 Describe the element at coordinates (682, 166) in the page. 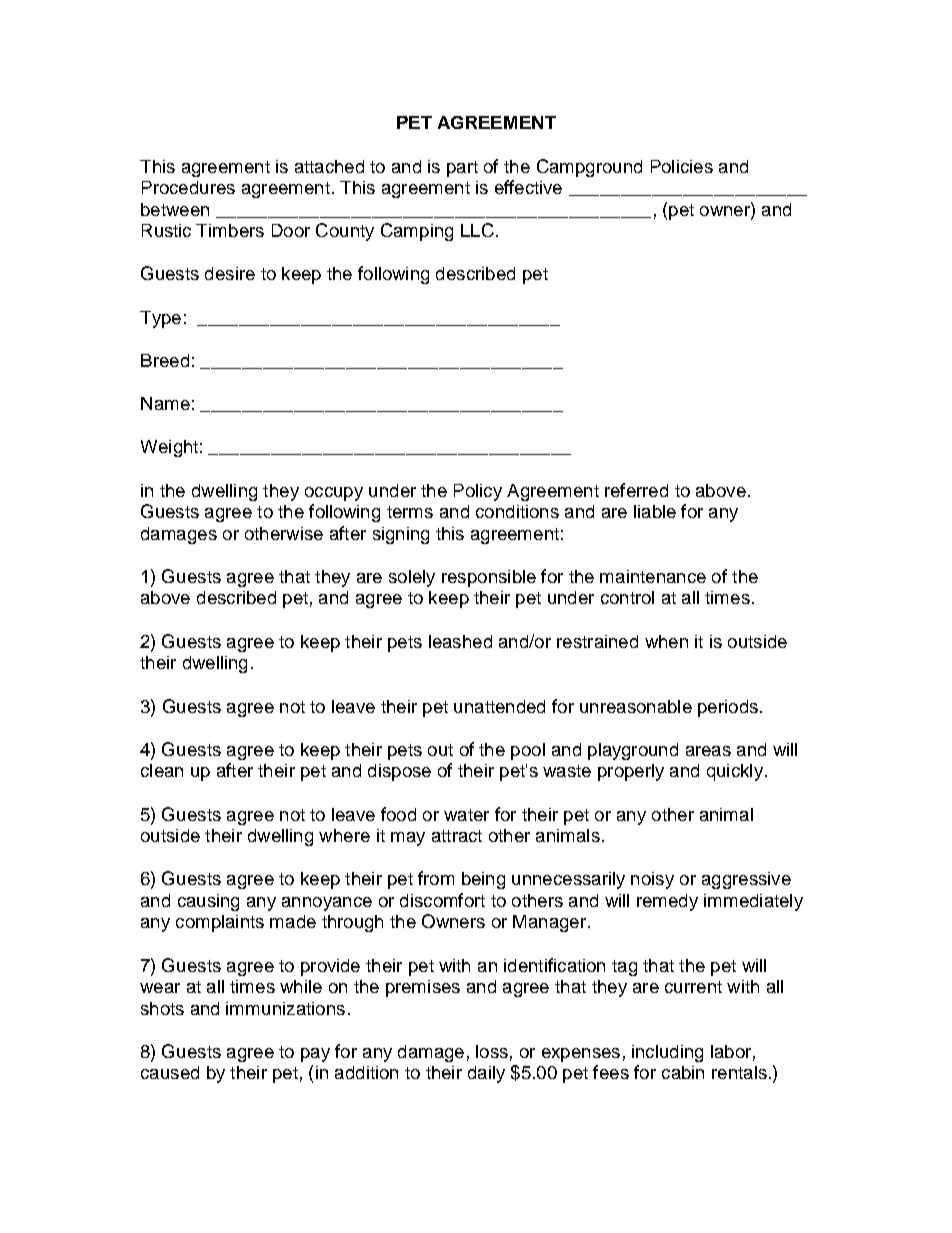

I see `Policies` at that location.
